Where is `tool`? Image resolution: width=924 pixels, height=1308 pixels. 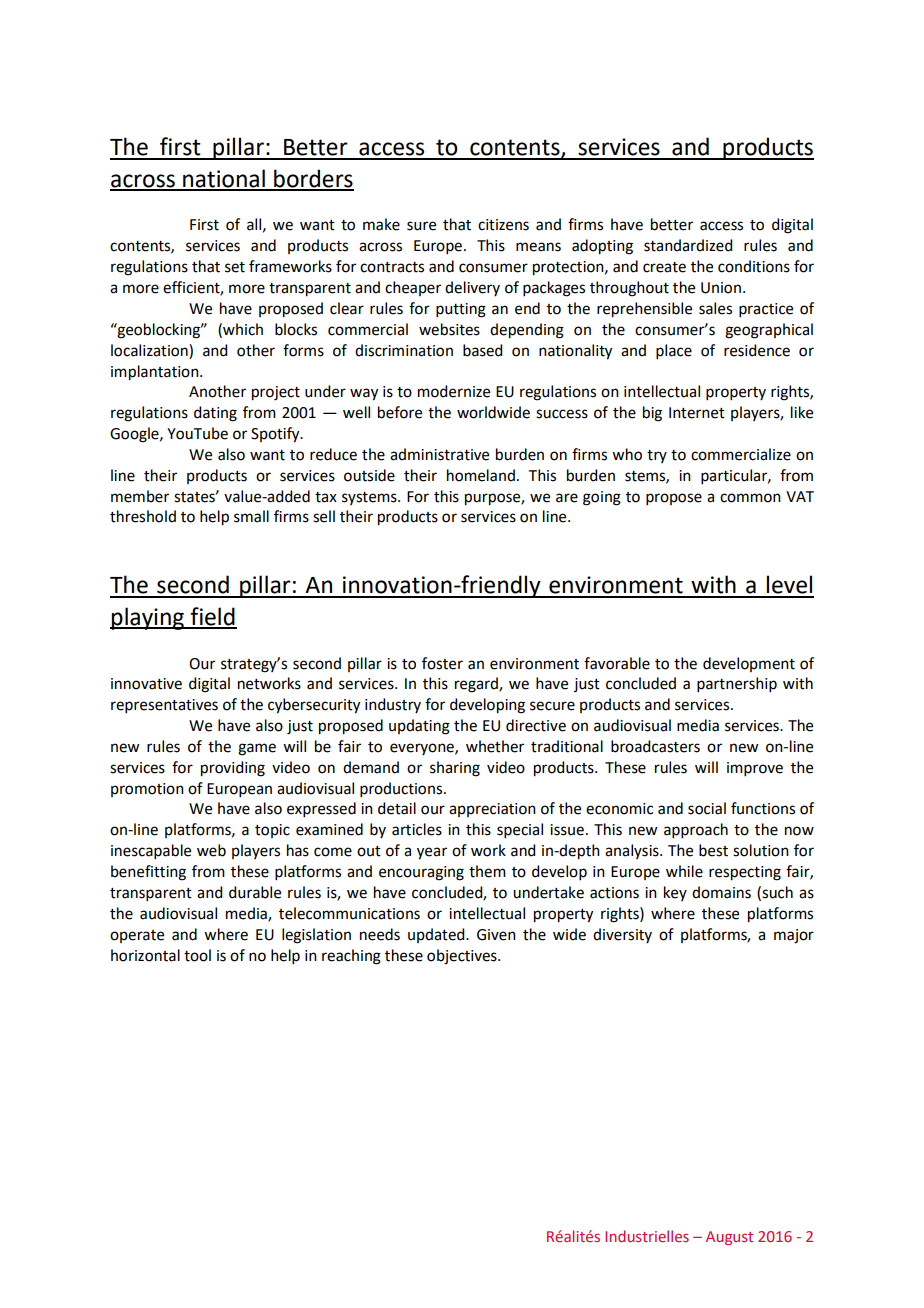
tool is located at coordinates (197, 955).
